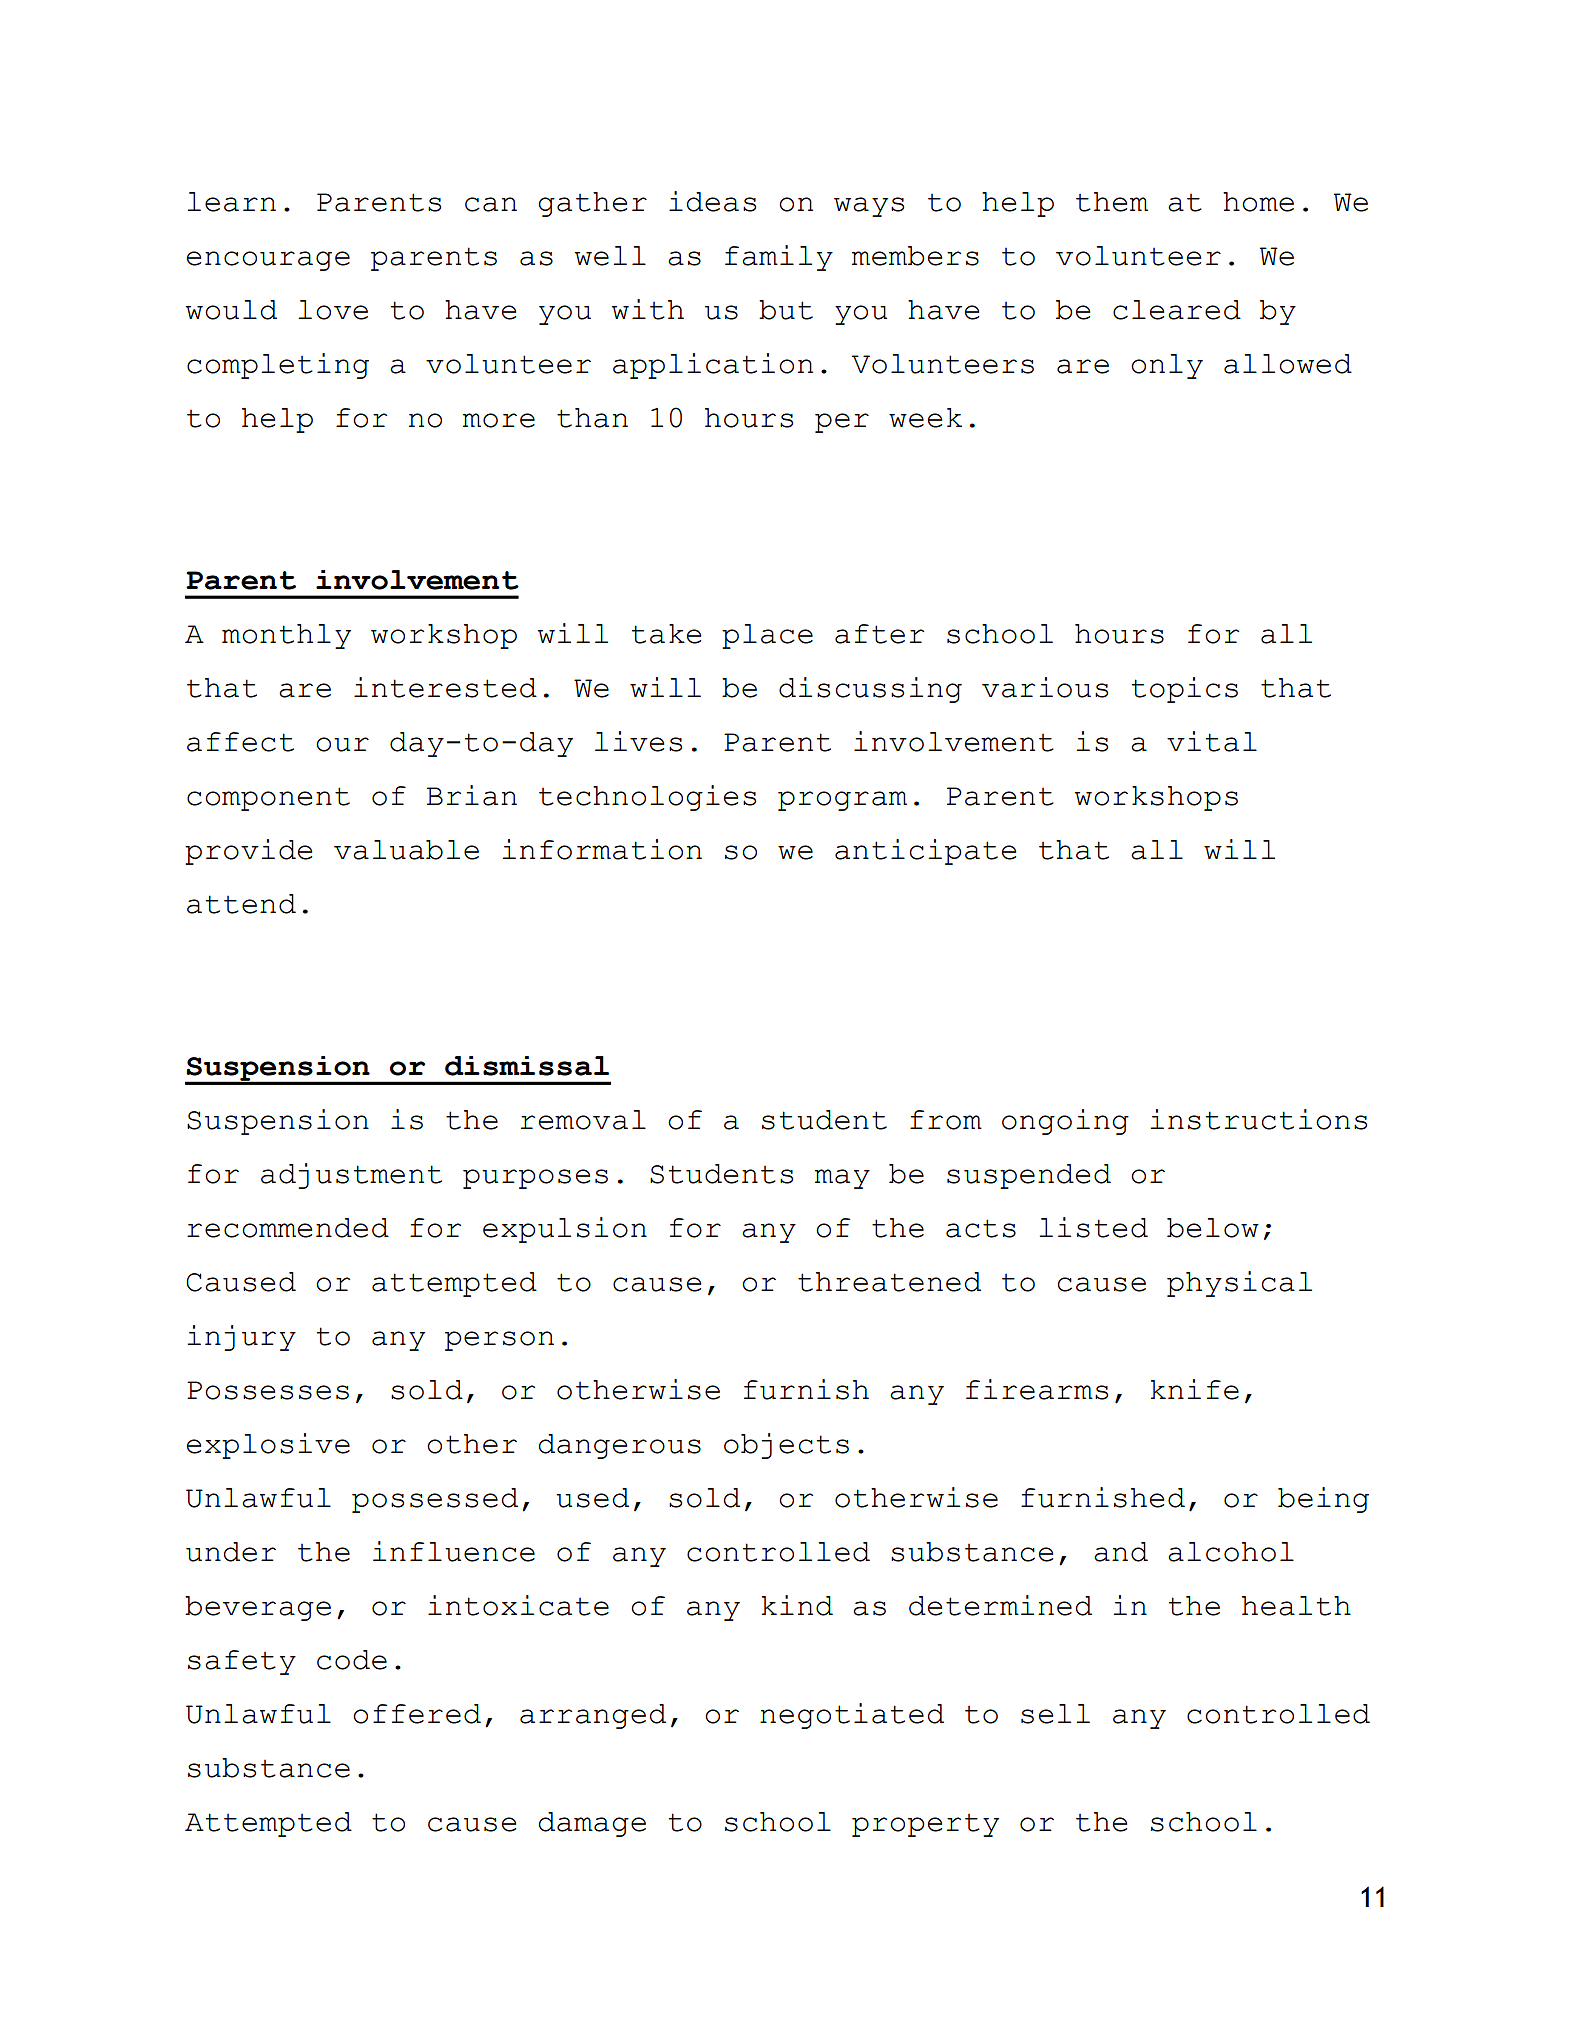 Image resolution: width=1574 pixels, height=2037 pixels. Describe the element at coordinates (779, 258) in the document. I see `family` at that location.
